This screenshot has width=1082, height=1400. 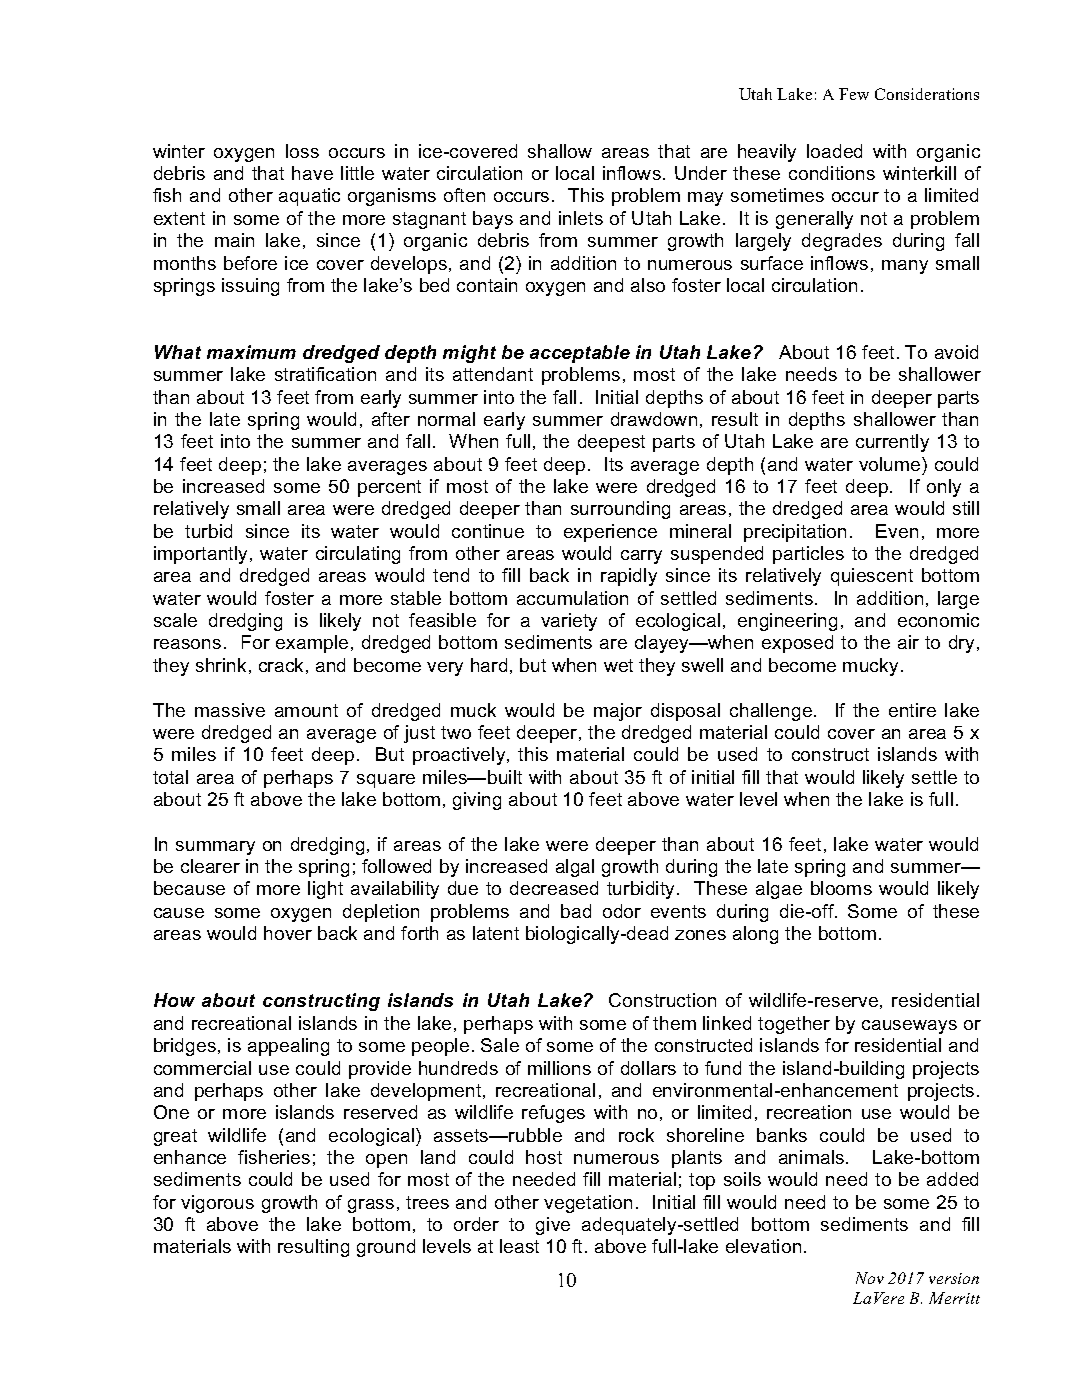 I want to click on importantly, so click(x=200, y=555).
